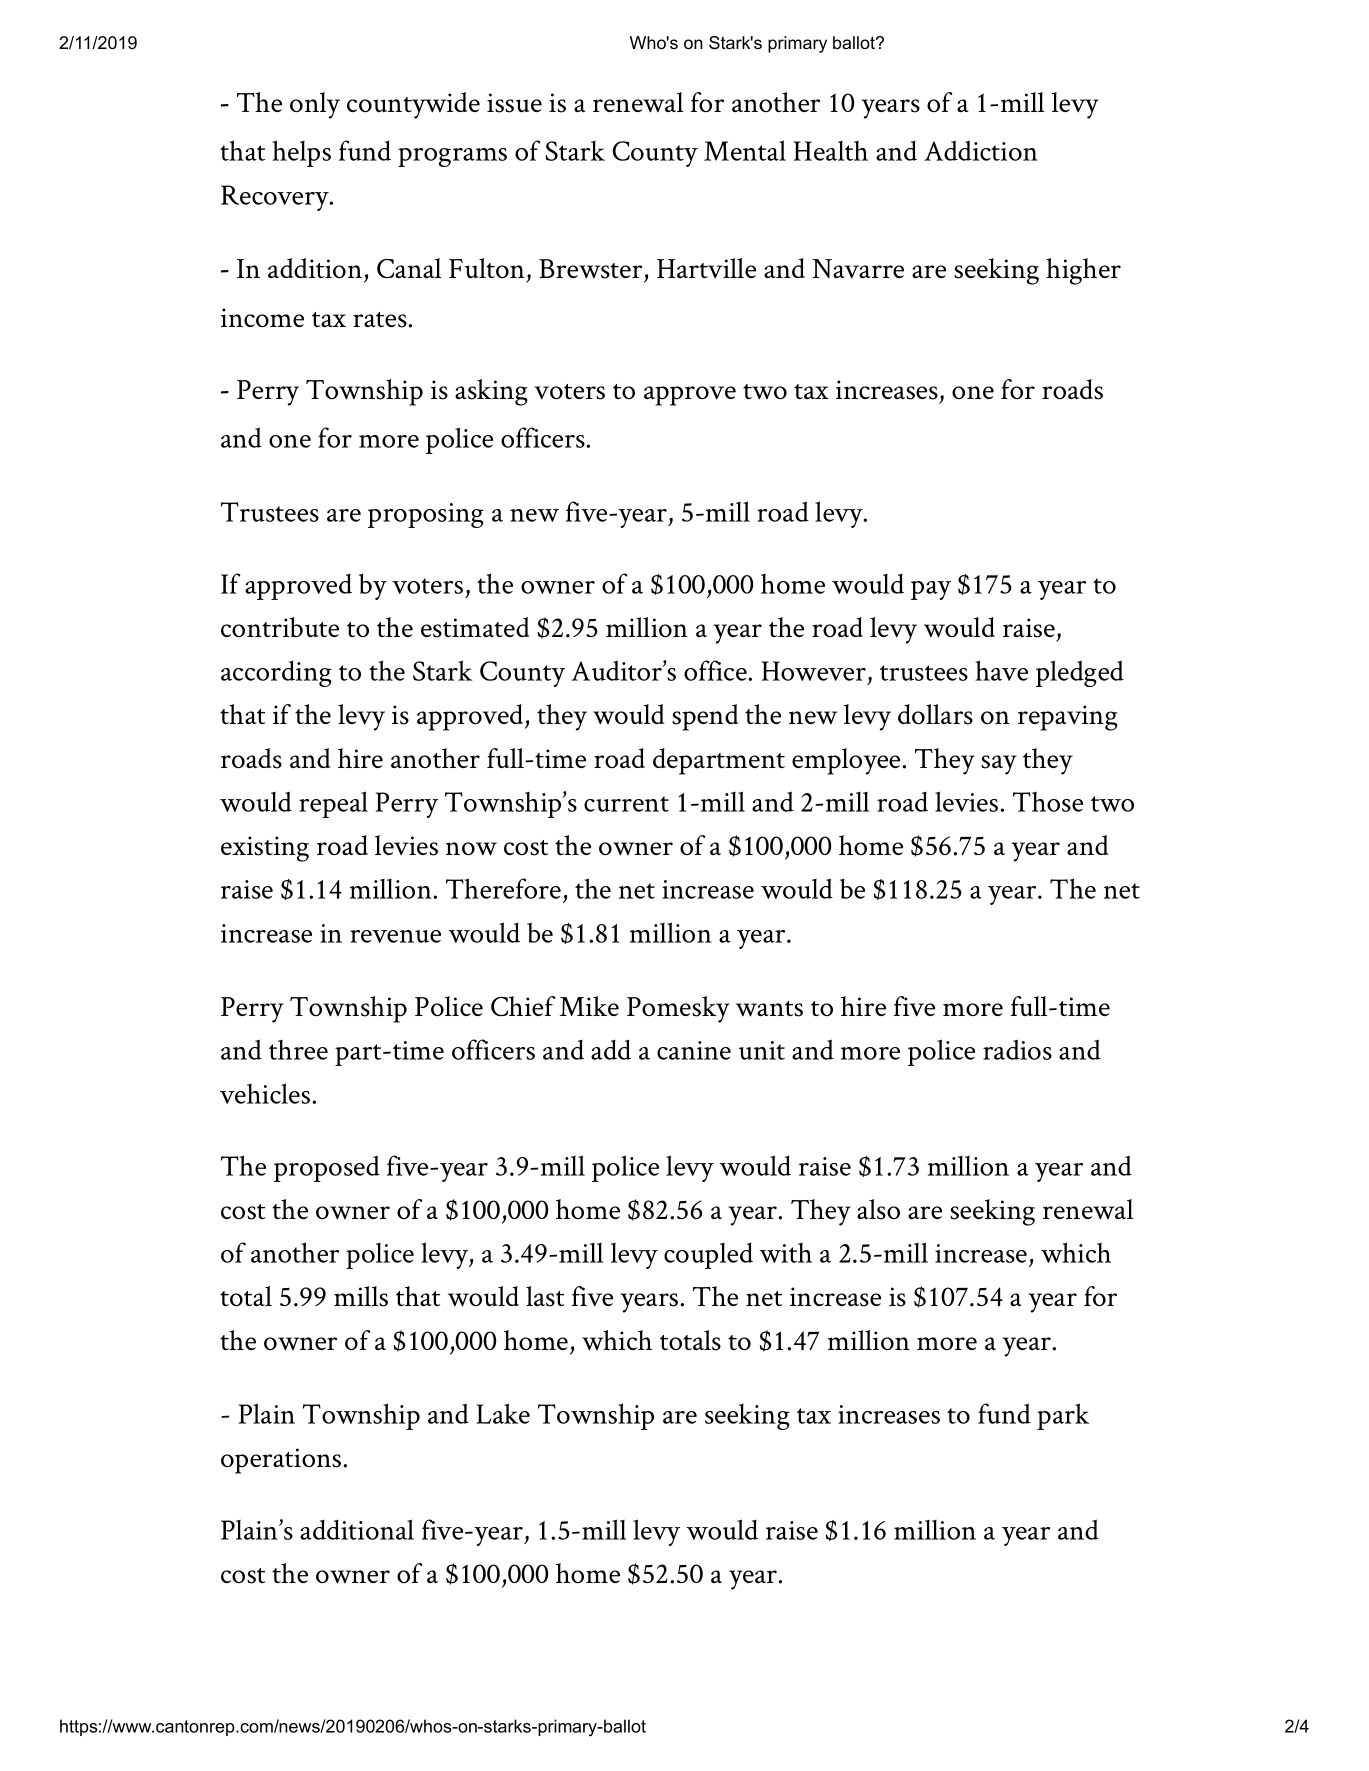 The image size is (1369, 1771). I want to click on radios, so click(1017, 1049).
